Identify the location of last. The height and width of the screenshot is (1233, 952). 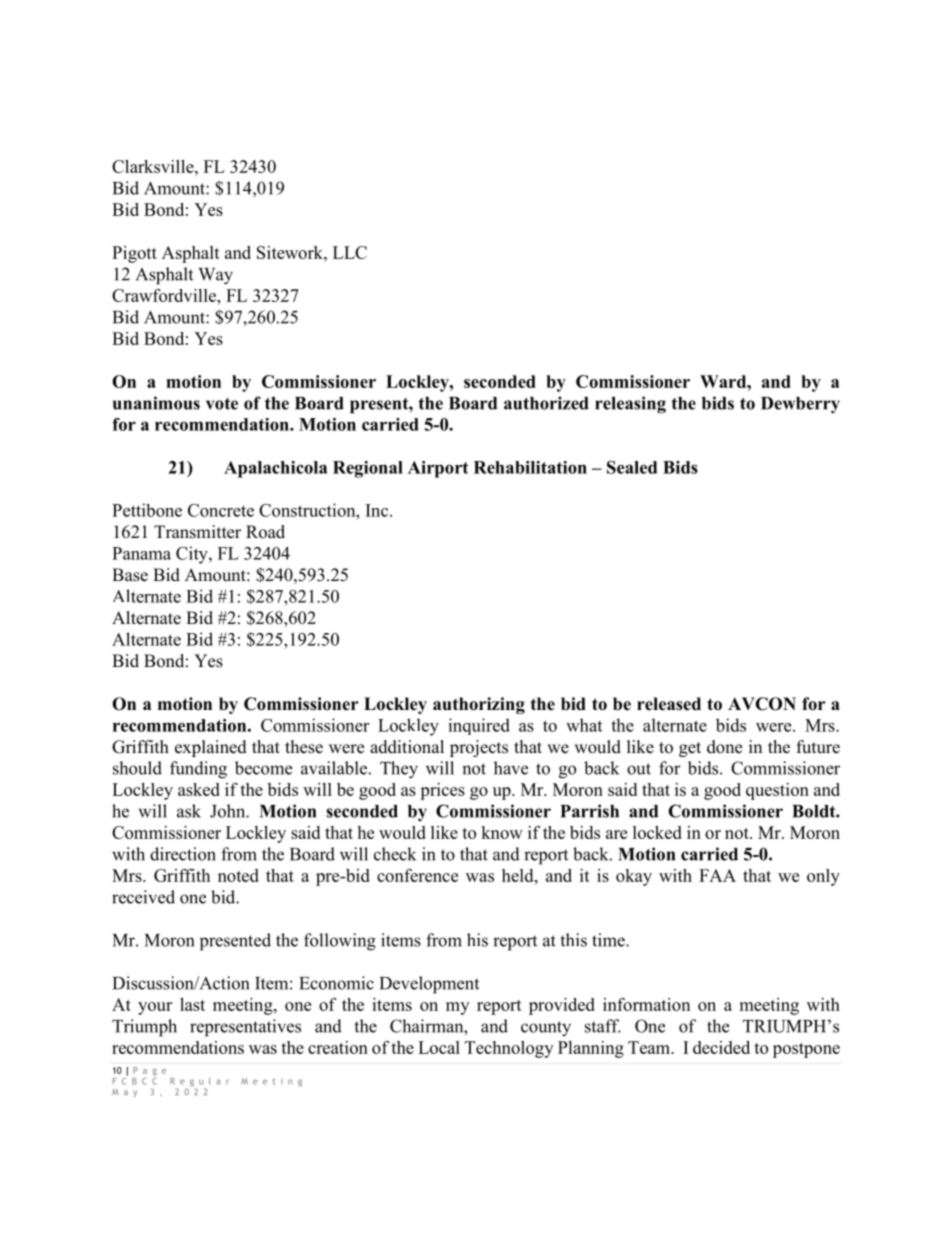
(192, 1004).
